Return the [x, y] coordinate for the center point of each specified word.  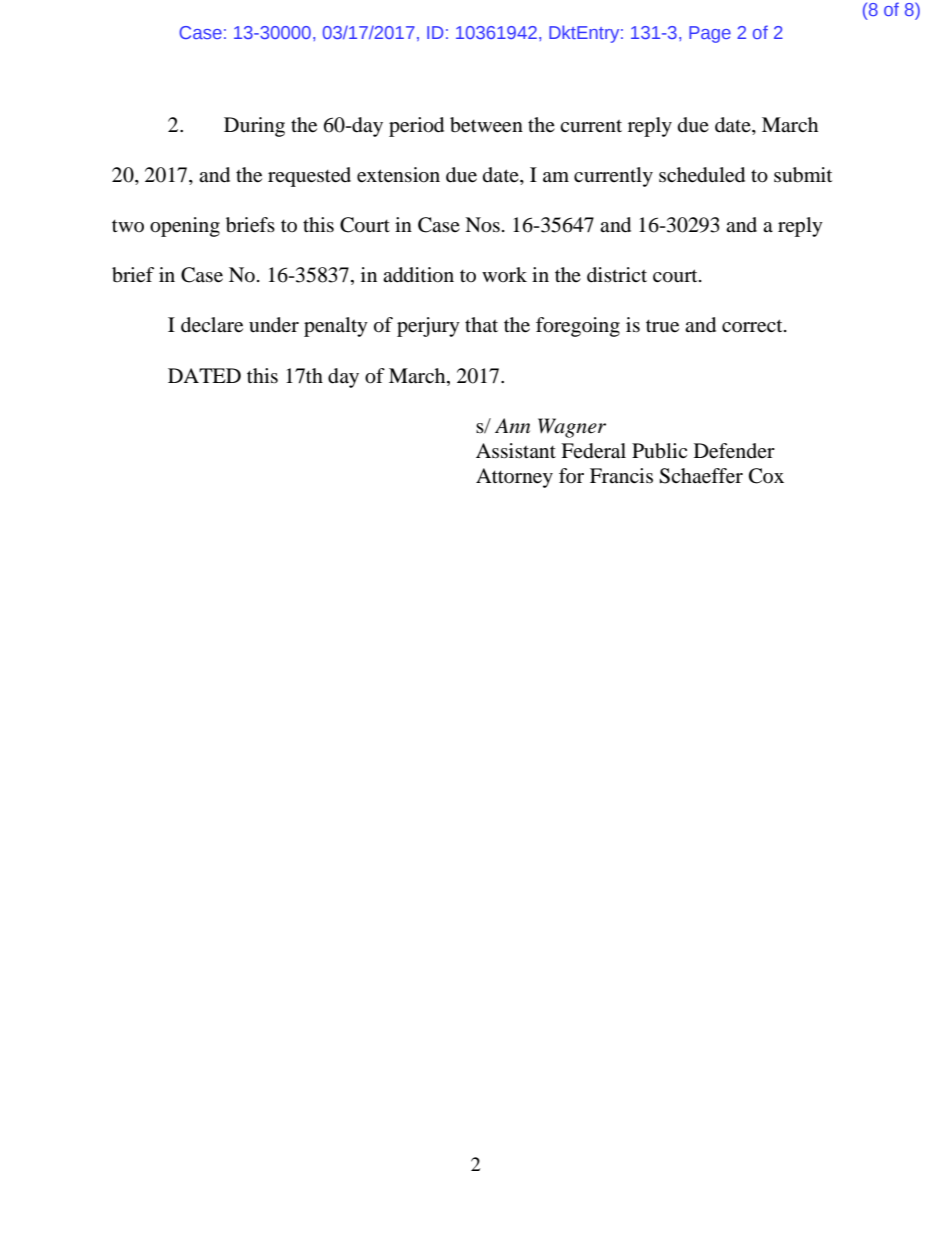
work [504, 274]
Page [710, 34]
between [486, 125]
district [617, 275]
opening [185, 227]
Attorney [514, 478]
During [254, 127]
